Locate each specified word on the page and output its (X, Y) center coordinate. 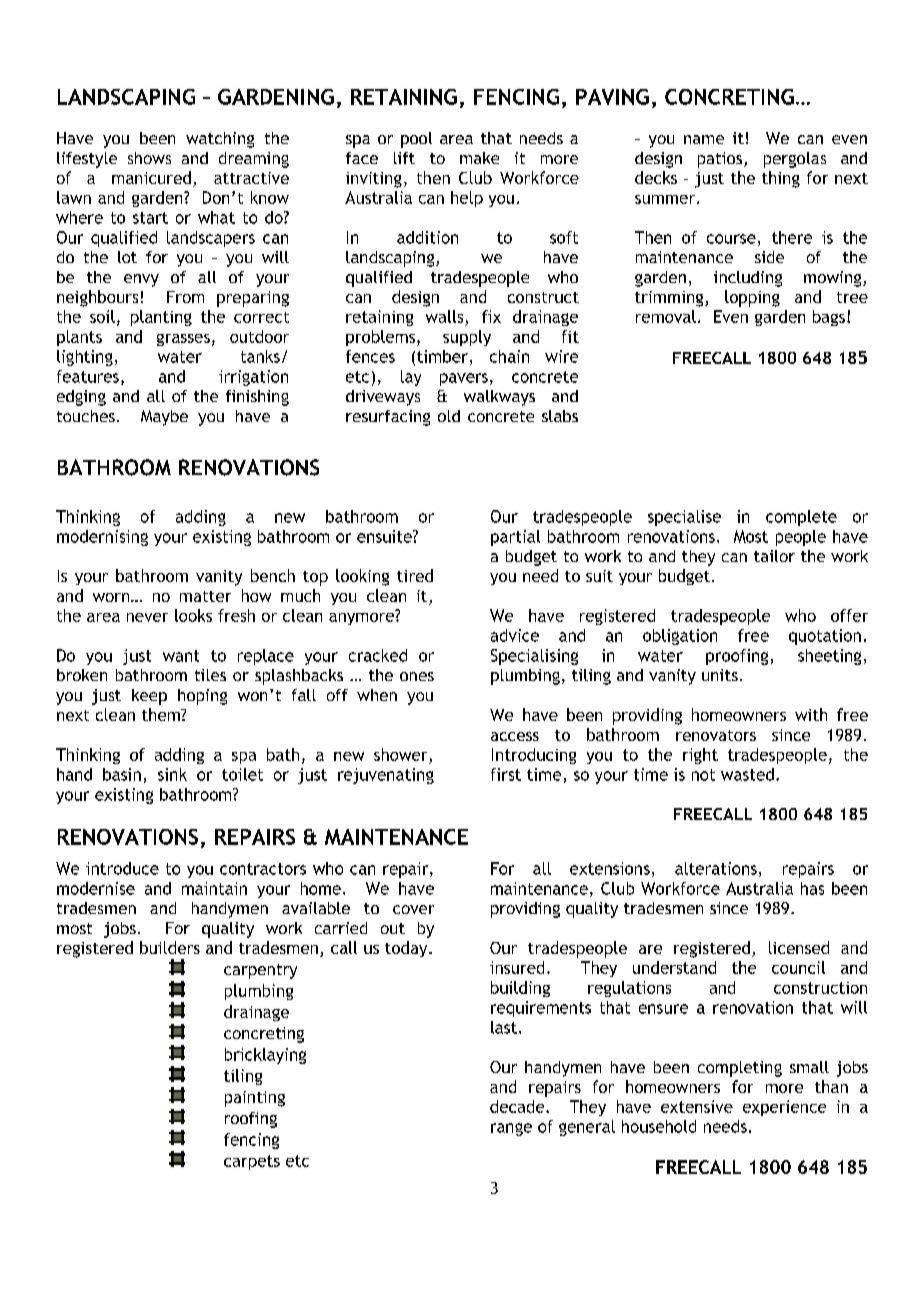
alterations (716, 868)
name (704, 139)
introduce (122, 868)
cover (413, 909)
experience (784, 1108)
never (147, 617)
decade (518, 1106)
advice (515, 635)
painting (255, 1099)
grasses (183, 340)
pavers (464, 379)
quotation (825, 637)
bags (829, 318)
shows (149, 158)
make (479, 158)
